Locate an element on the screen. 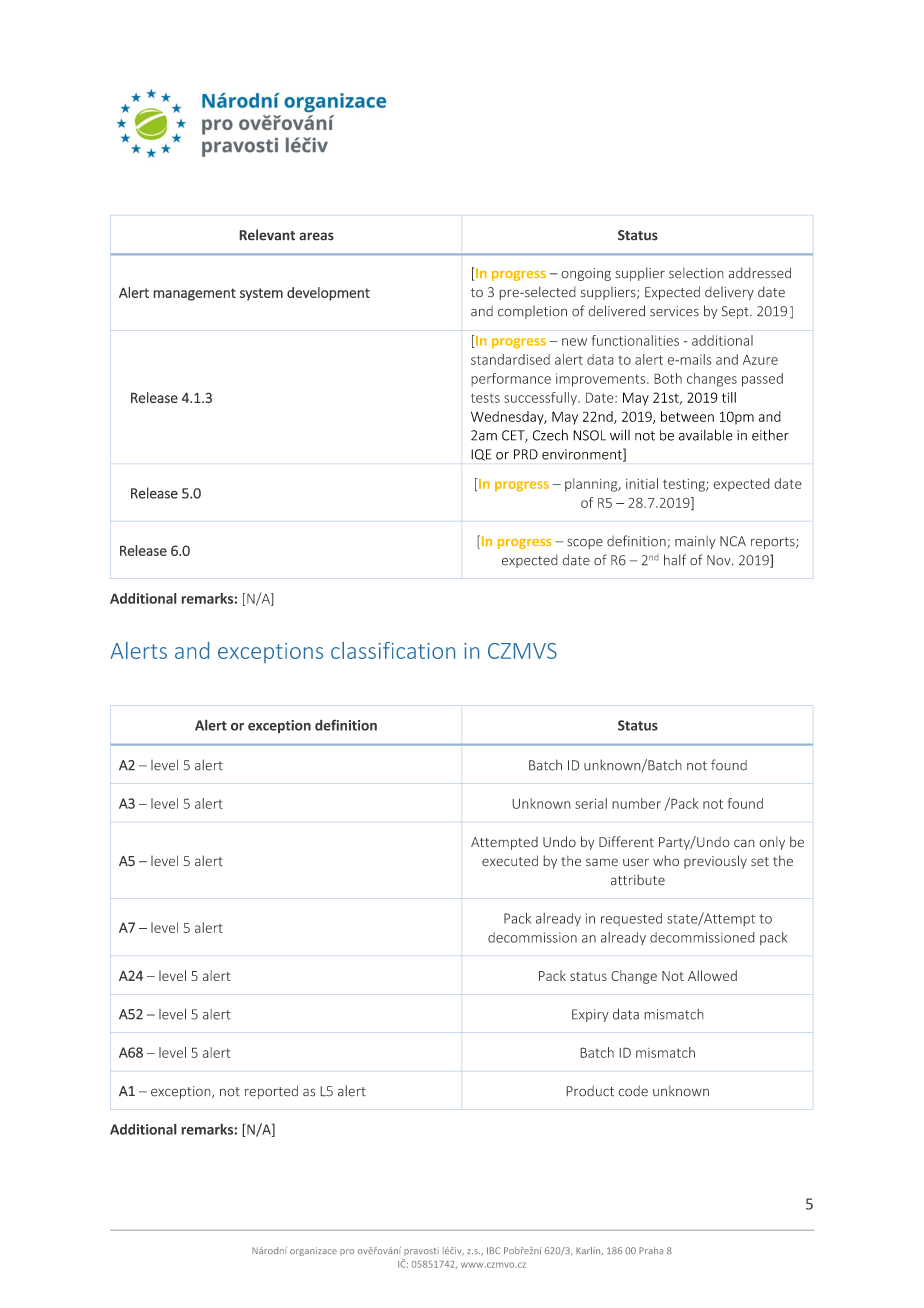 This screenshot has width=924, height=1308. serial is located at coordinates (591, 803).
